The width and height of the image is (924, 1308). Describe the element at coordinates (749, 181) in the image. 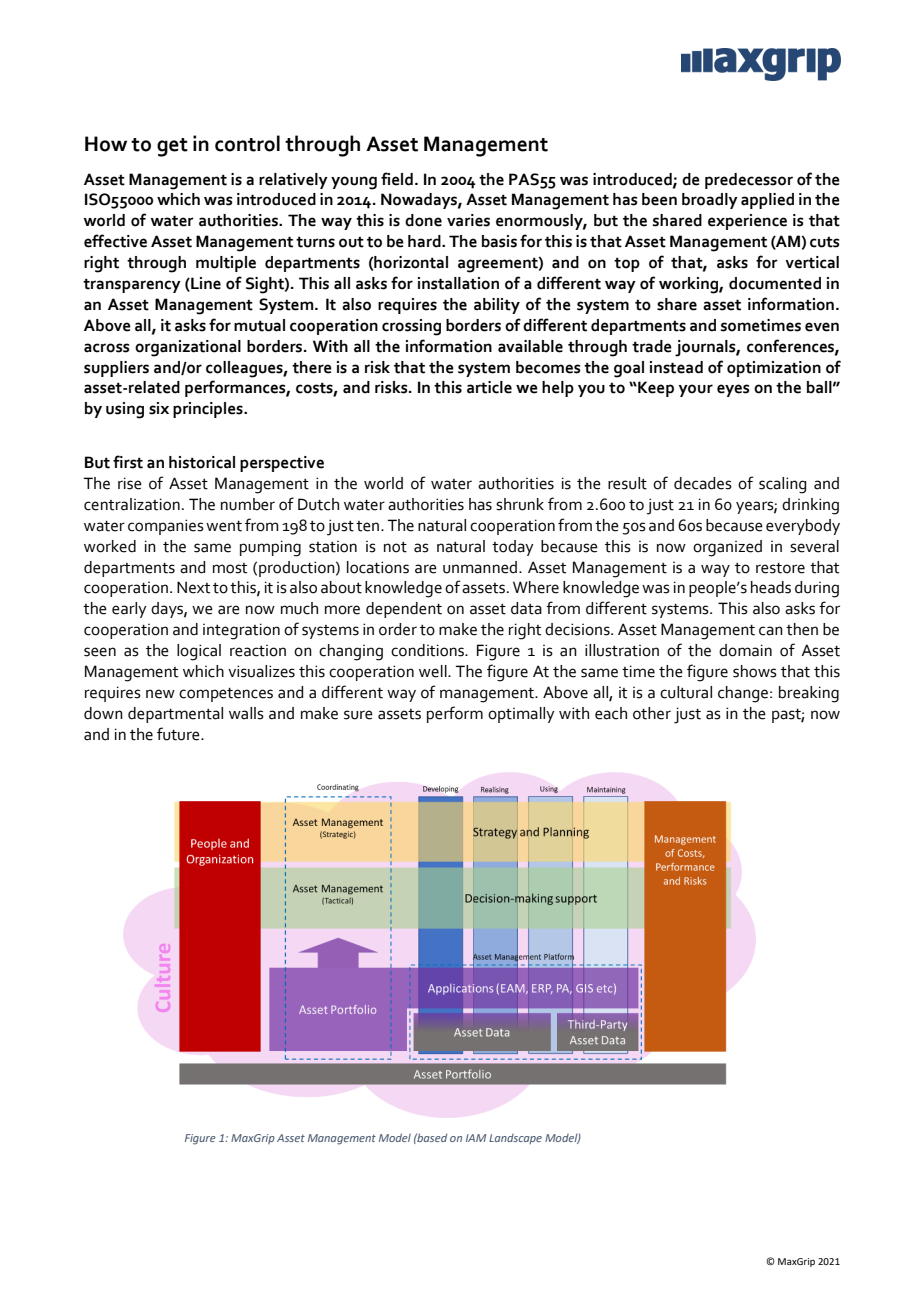

I see `predecessor` at that location.
